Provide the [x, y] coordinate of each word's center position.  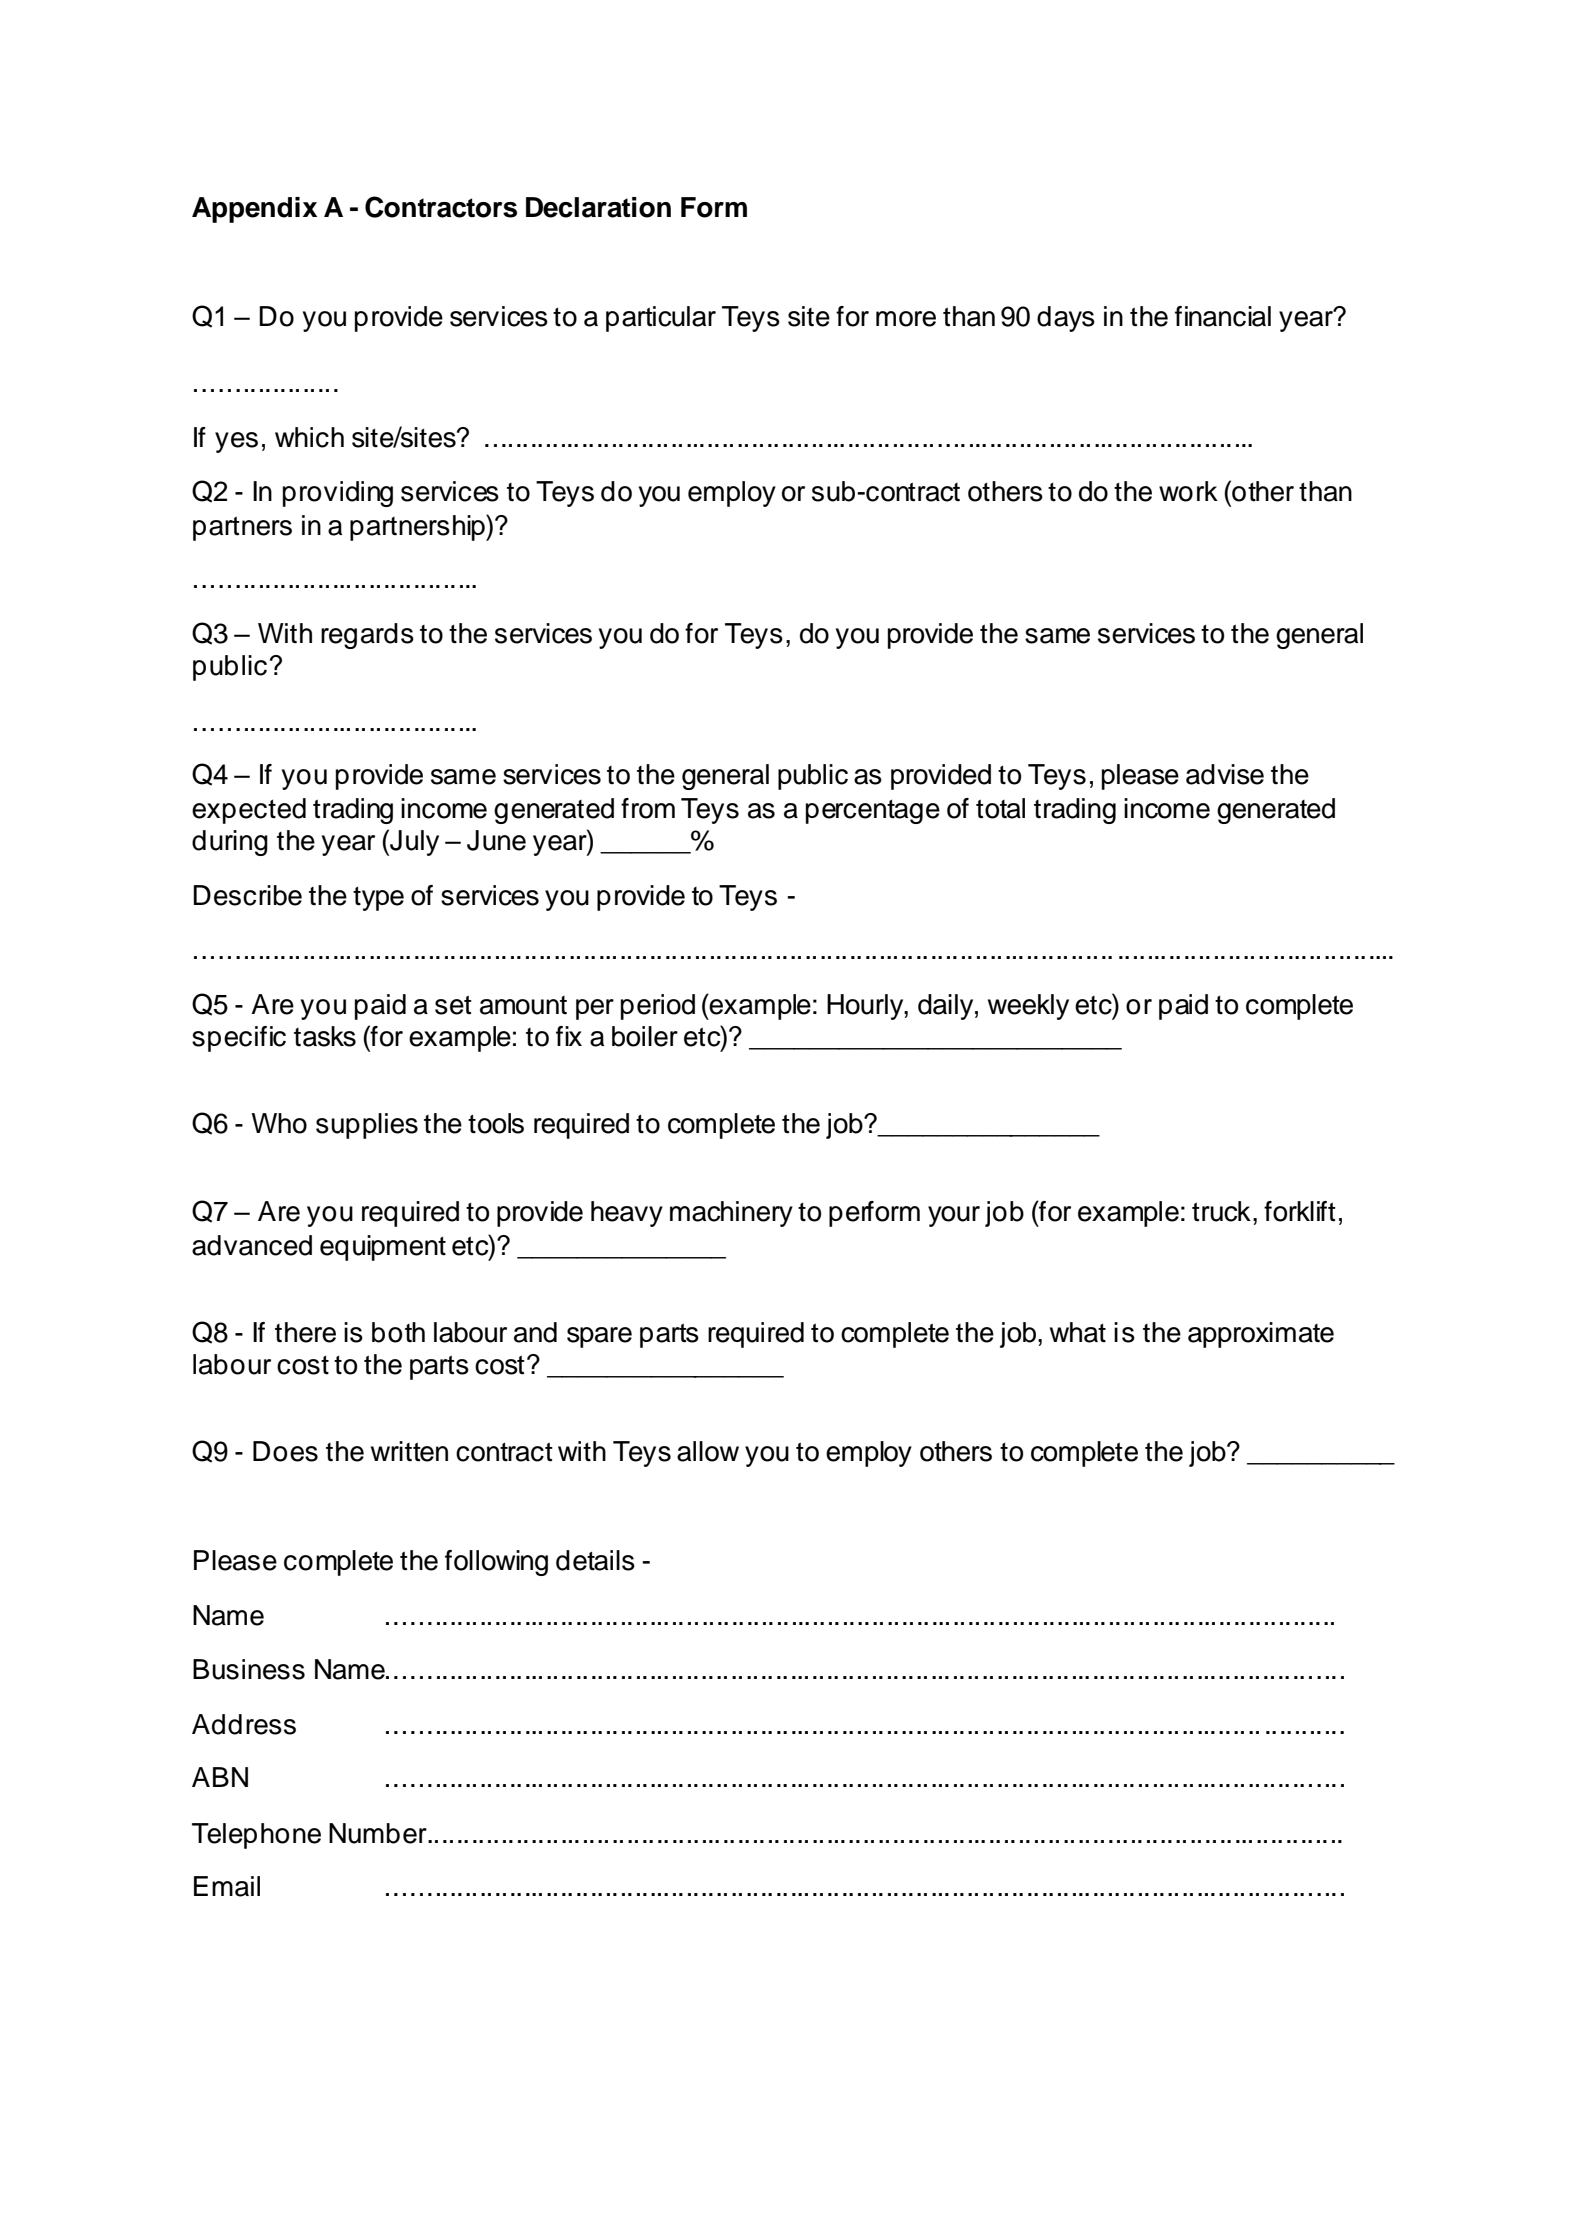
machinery [731, 1214]
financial [1223, 316]
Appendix [254, 210]
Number [379, 1833]
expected [249, 811]
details [595, 1560]
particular [661, 319]
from [648, 808]
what [1078, 1332]
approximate [1261, 1335]
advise [1225, 774]
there [305, 1332]
